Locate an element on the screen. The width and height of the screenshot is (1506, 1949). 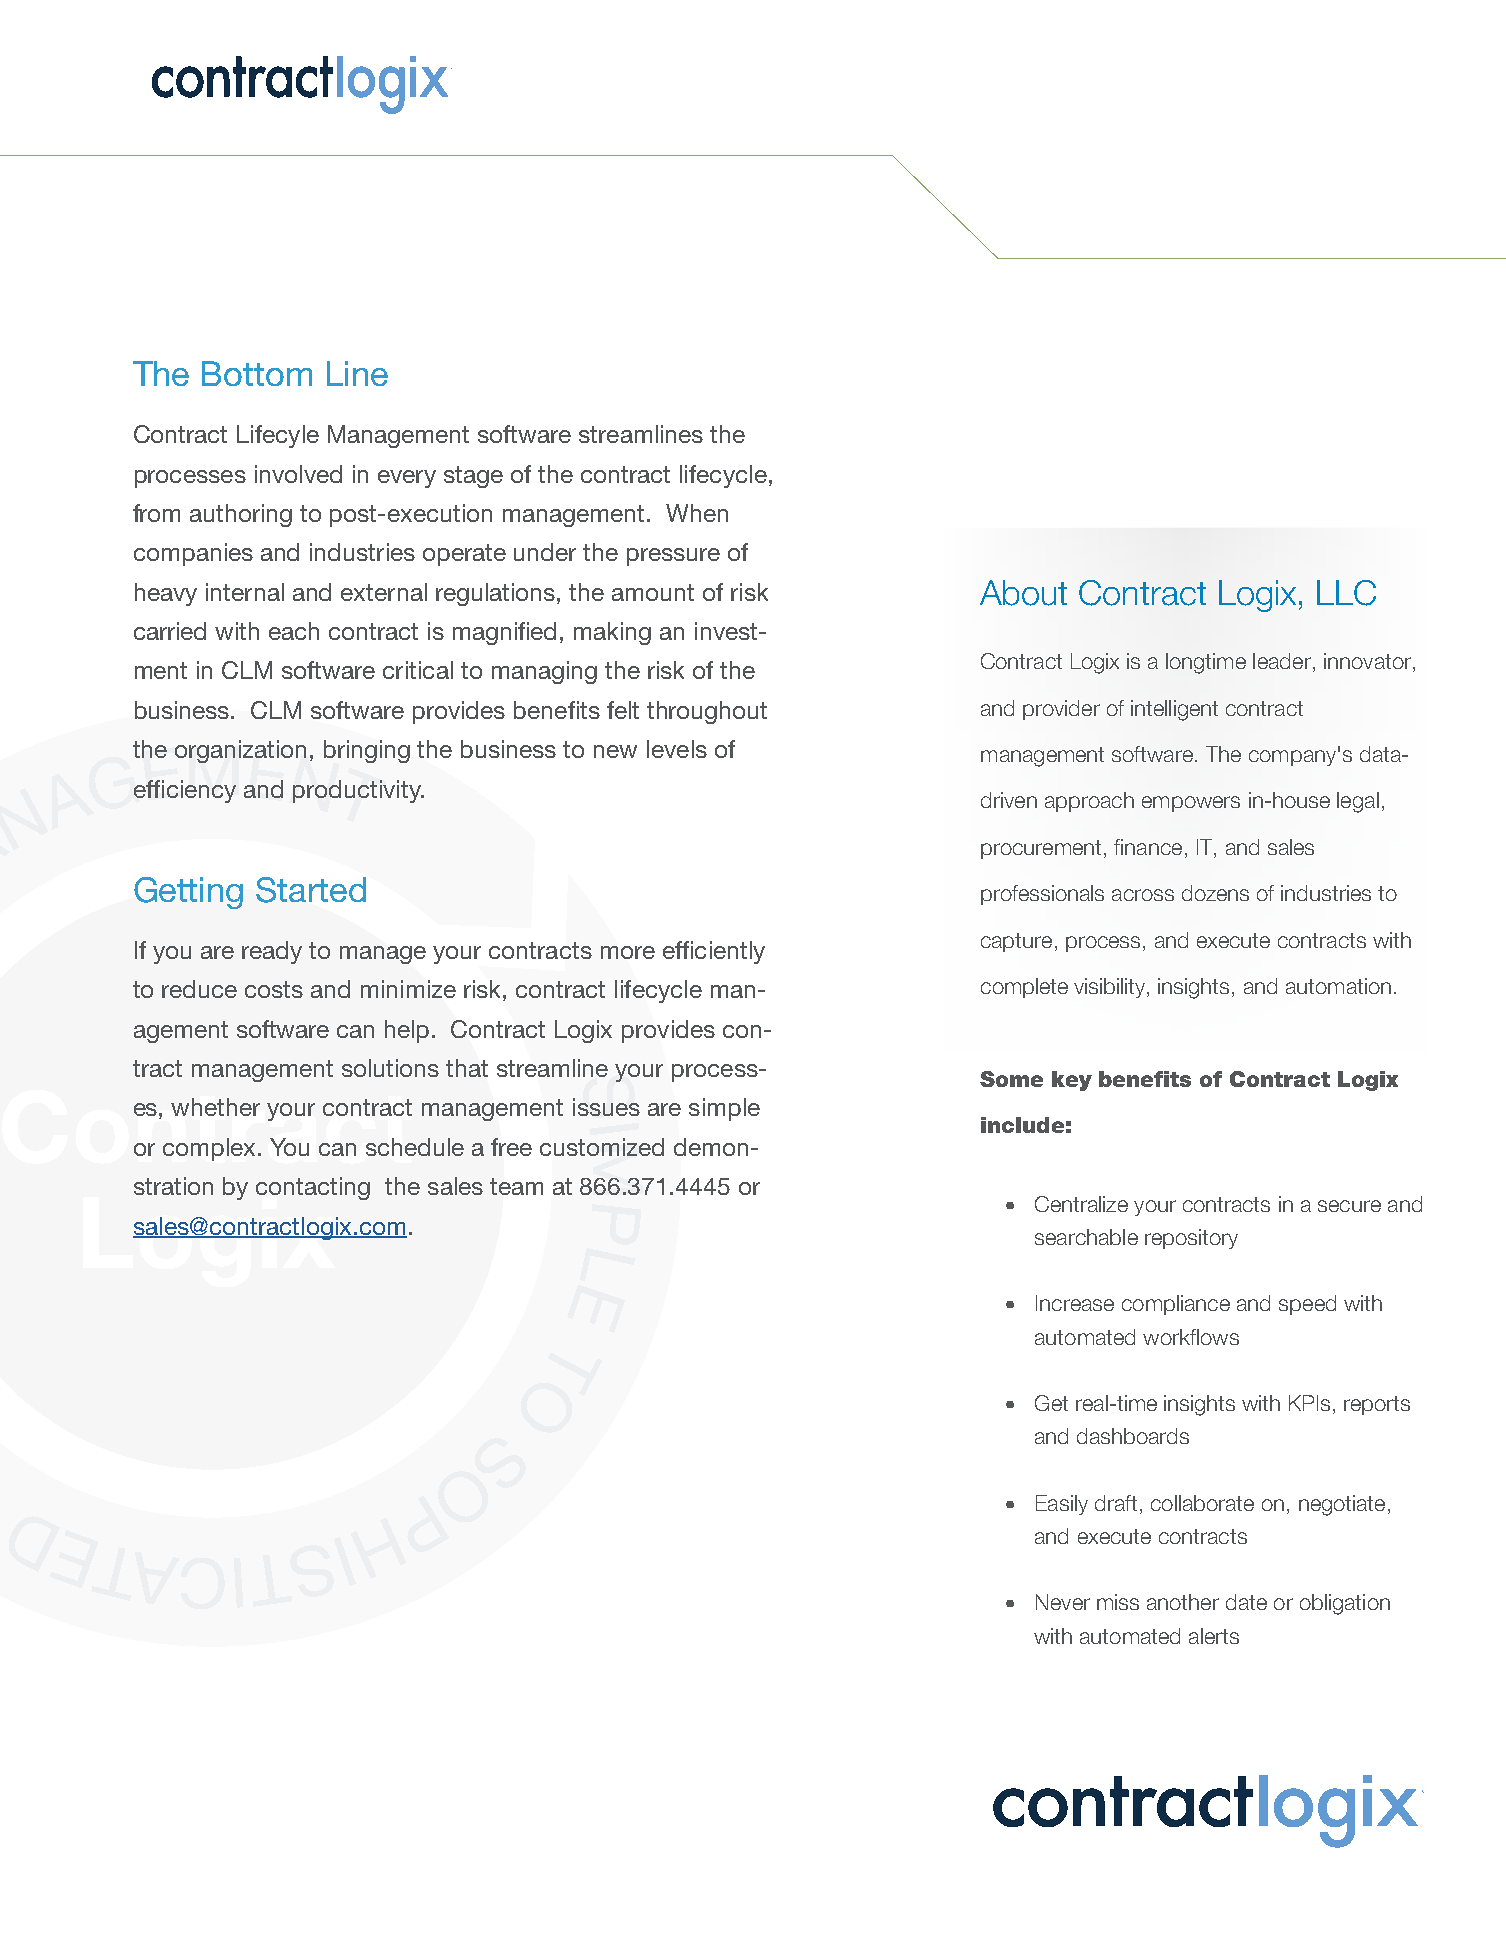
repository is located at coordinates (1191, 1239).
